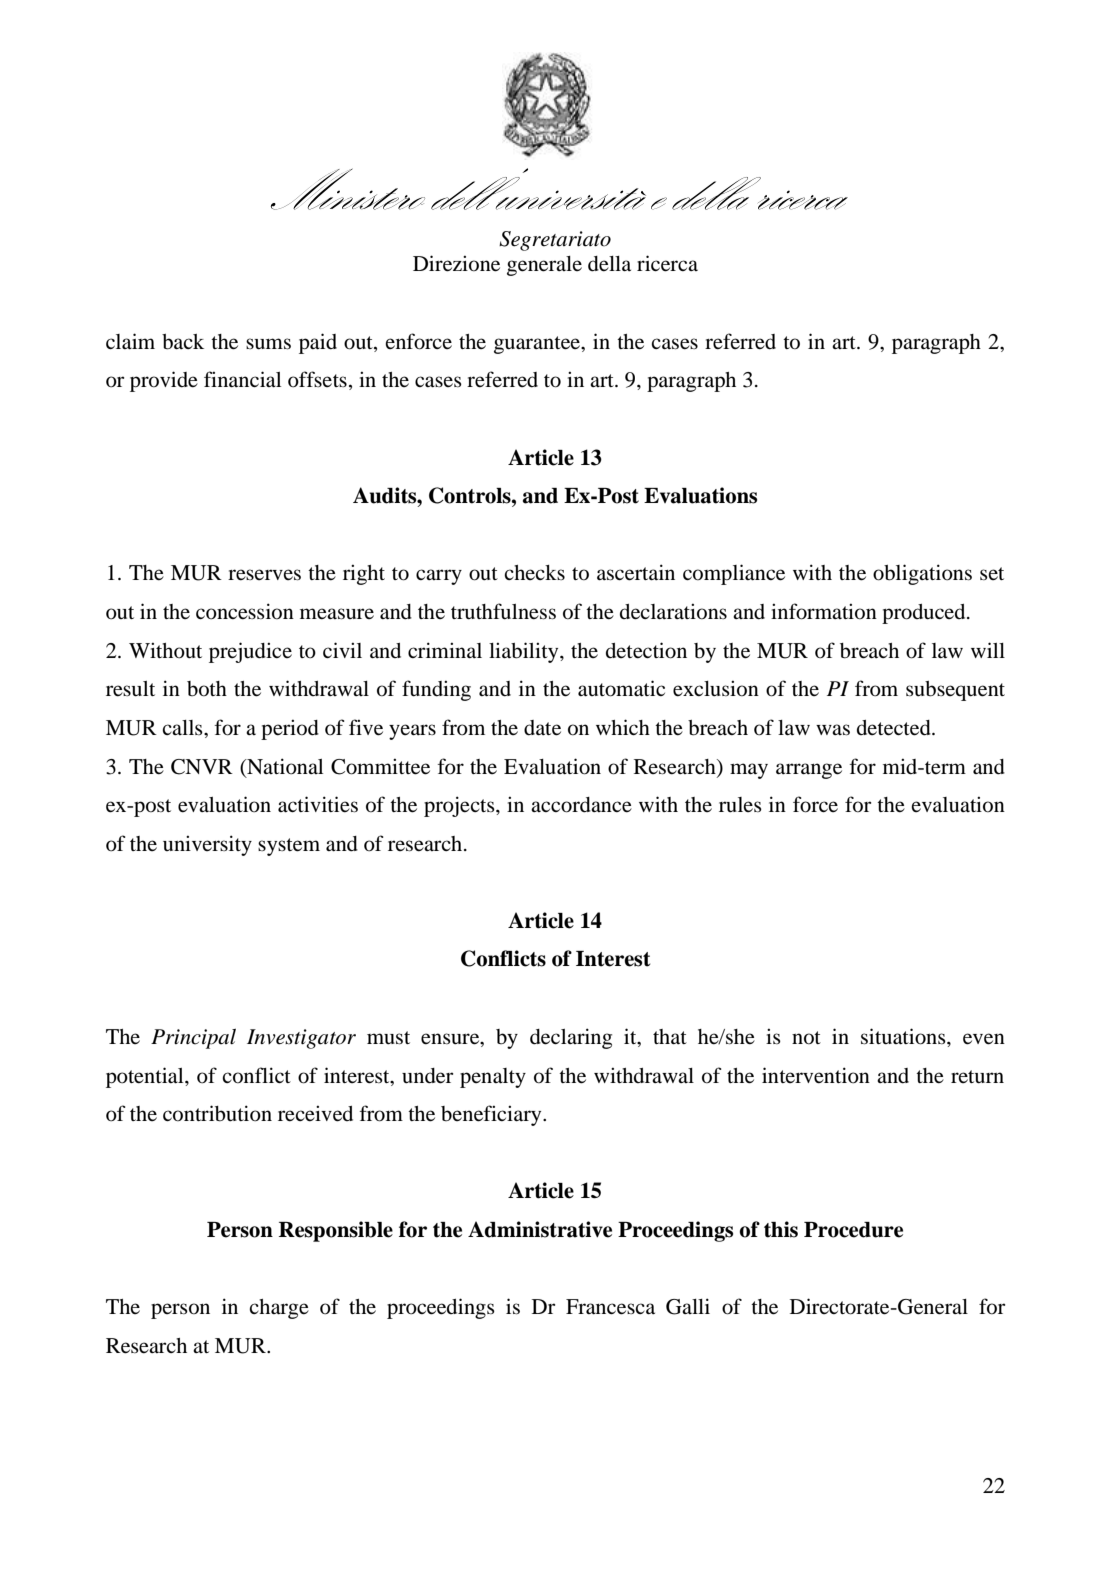 This document has height=1572, width=1111. Describe the element at coordinates (809, 771) in the document. I see `arrange` at that location.
